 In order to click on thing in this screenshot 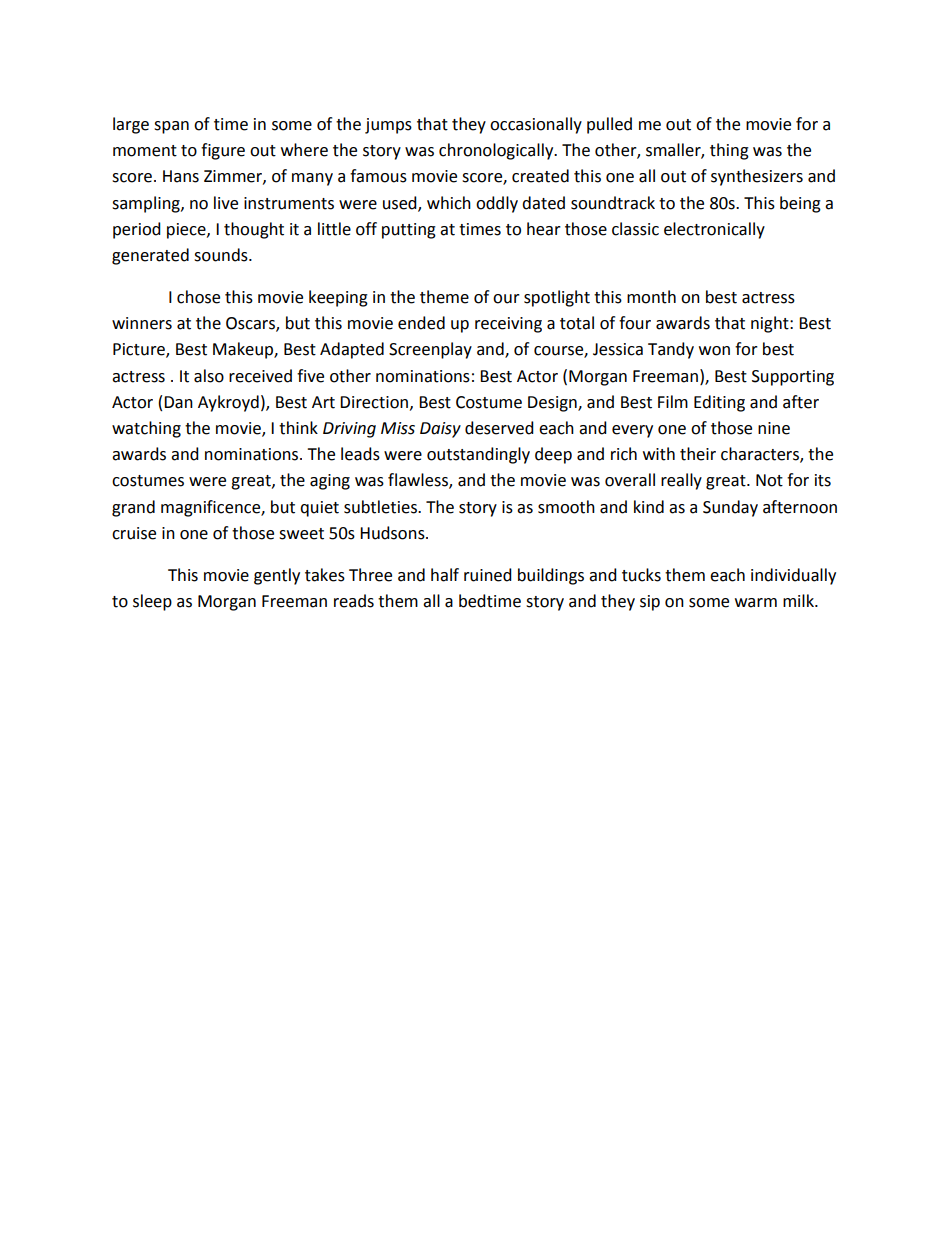, I will do `click(729, 151)`.
